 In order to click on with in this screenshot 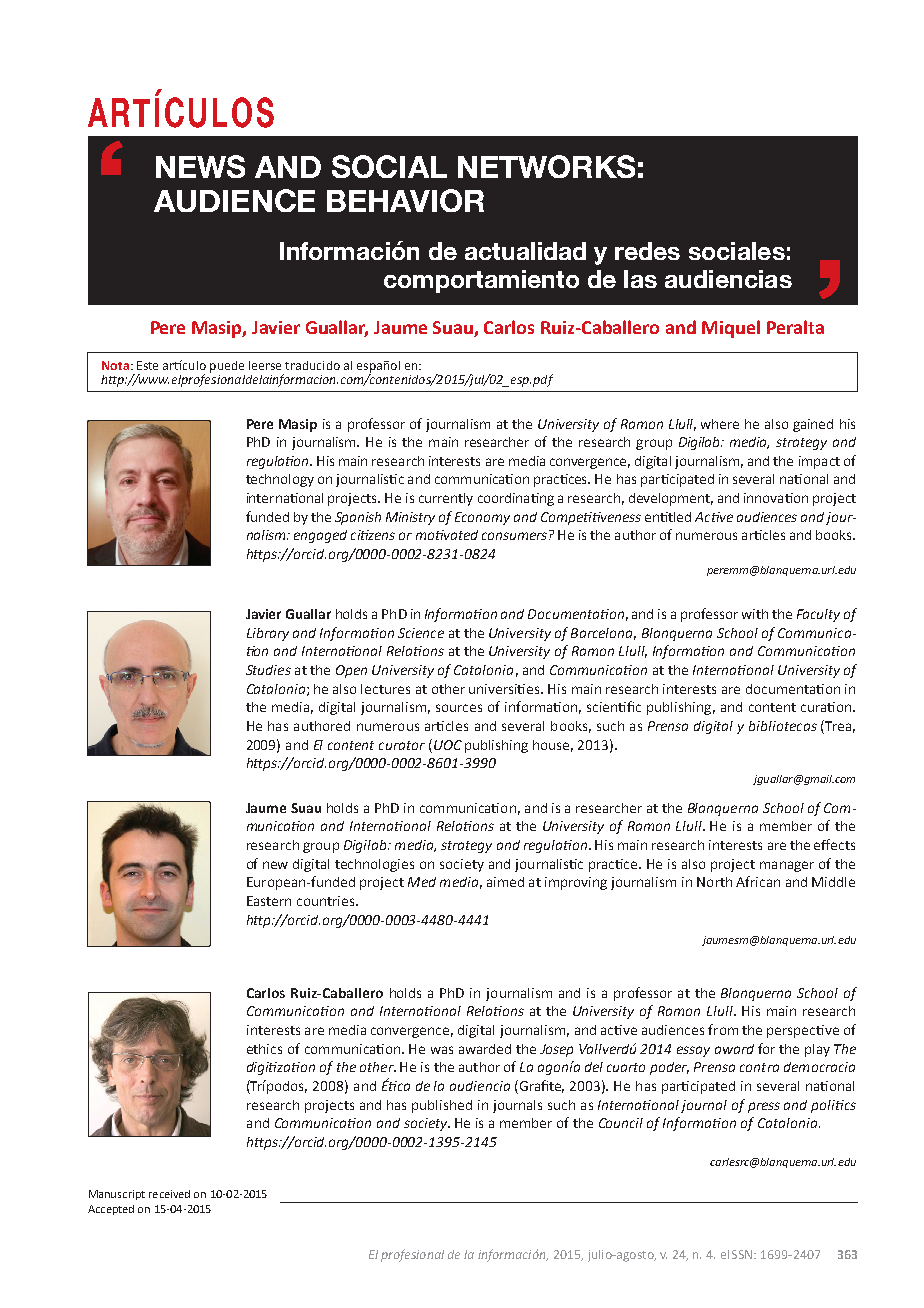, I will do `click(755, 614)`.
